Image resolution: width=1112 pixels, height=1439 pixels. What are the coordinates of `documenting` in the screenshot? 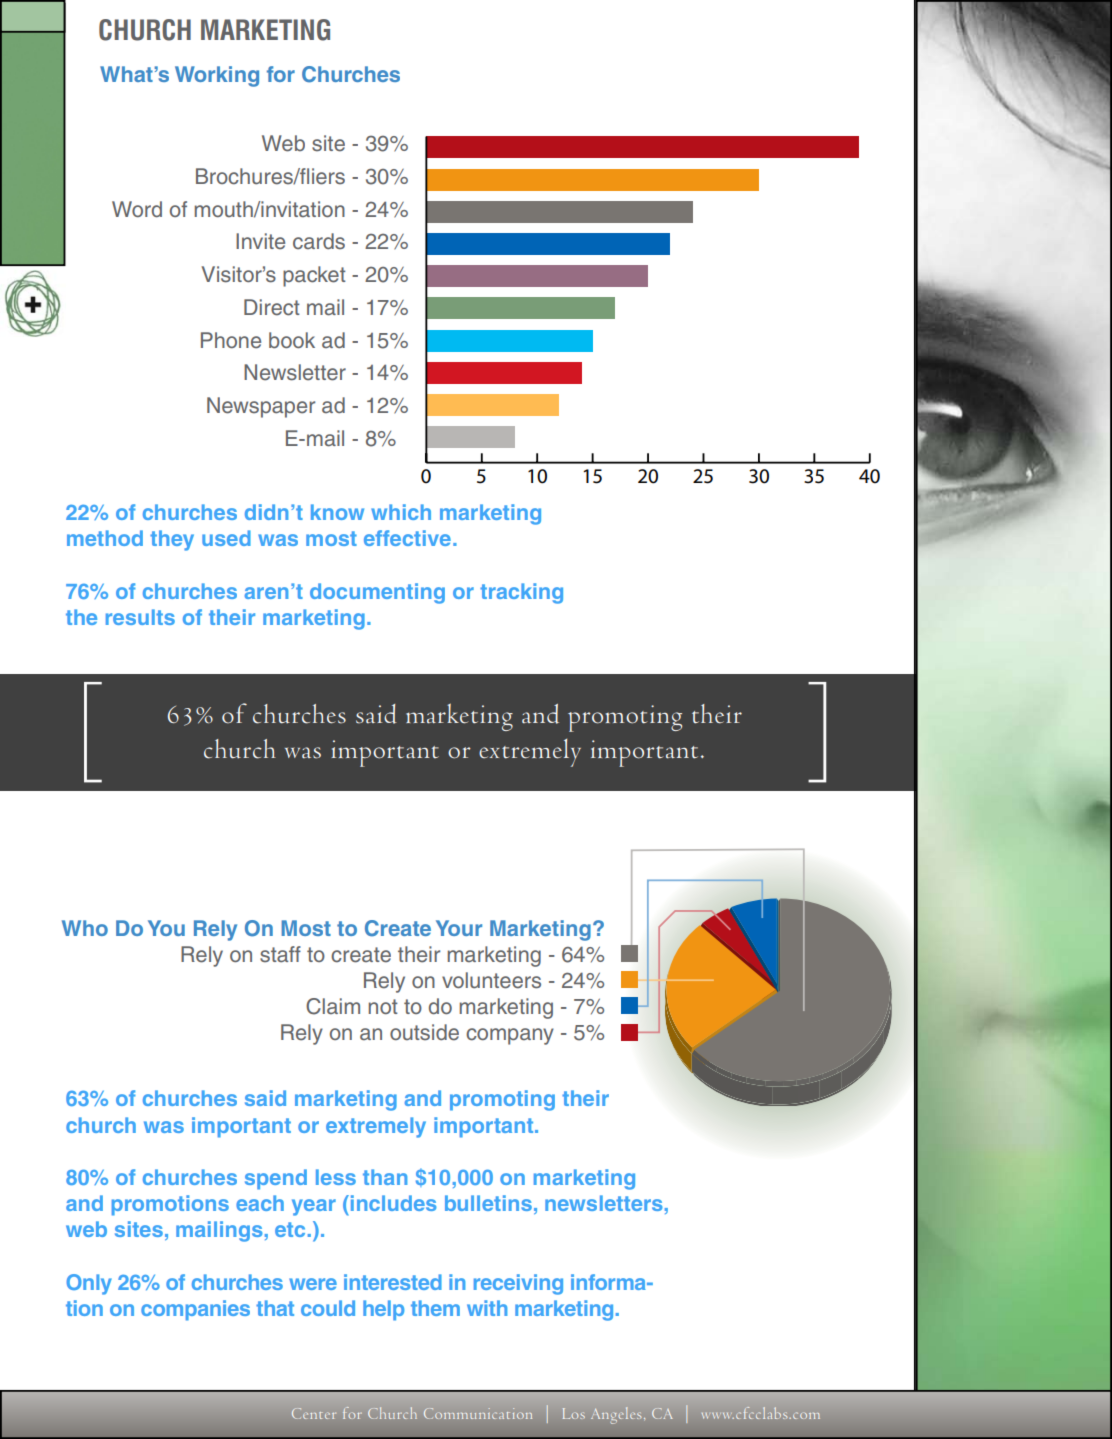 It's located at (377, 593).
